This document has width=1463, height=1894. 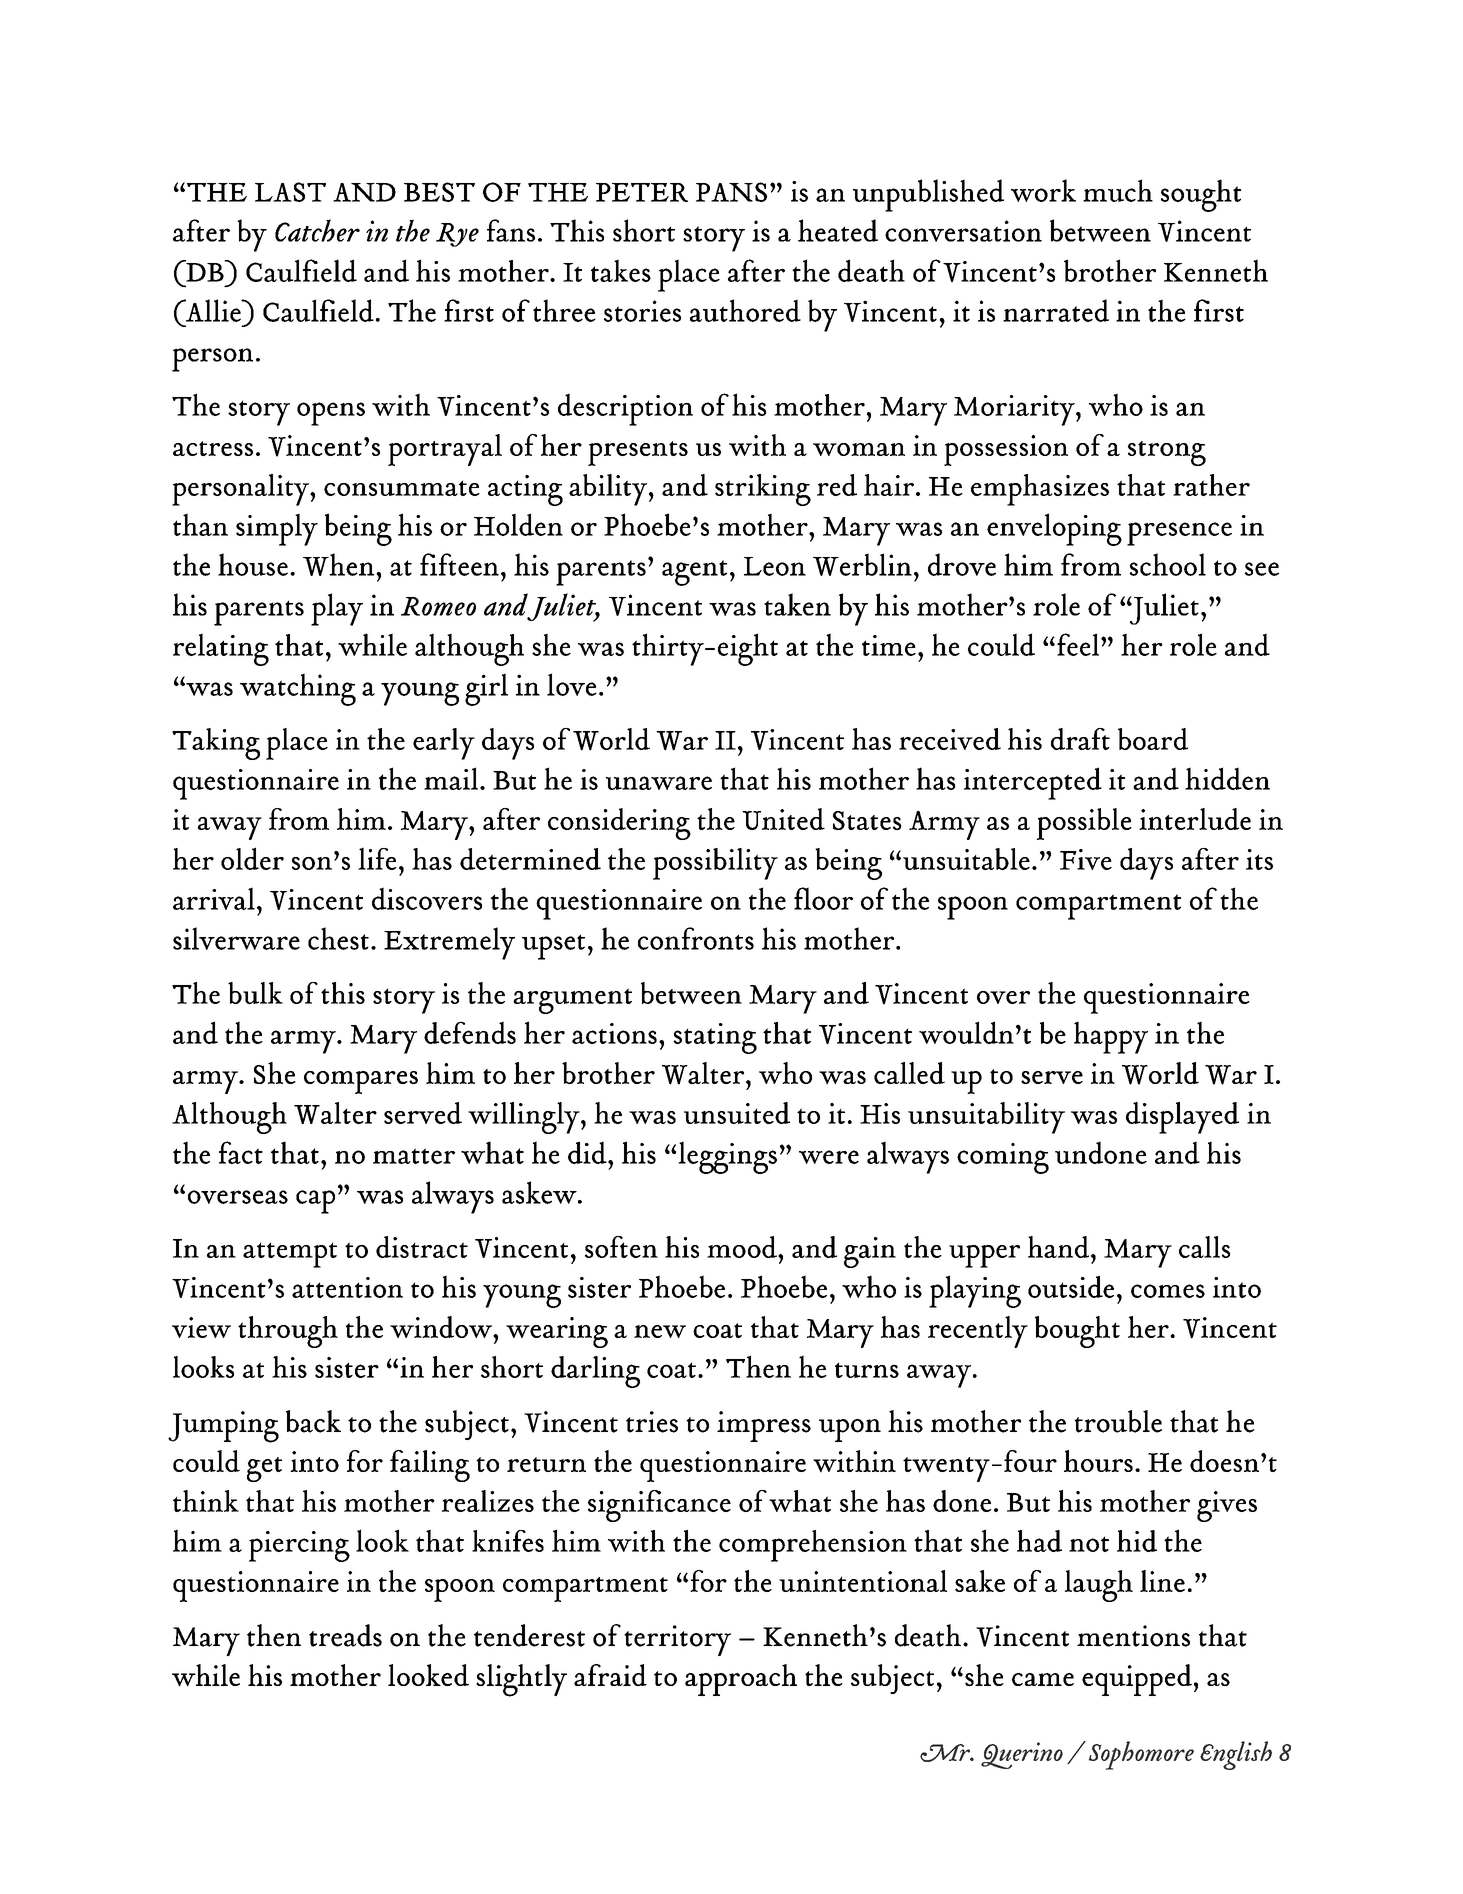 I want to click on much, so click(x=1118, y=190).
